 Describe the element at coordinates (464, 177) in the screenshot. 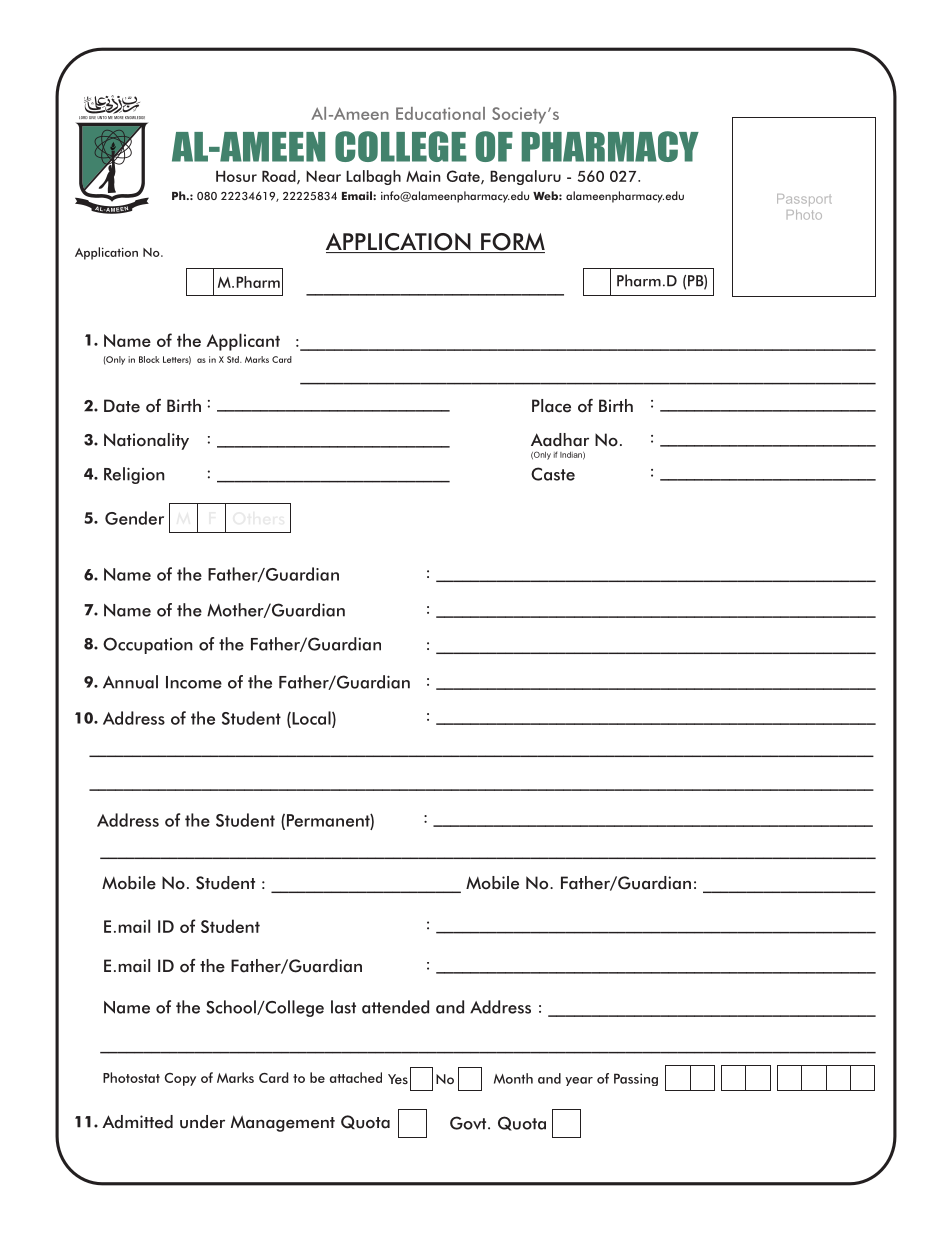

I see `Gate` at that location.
